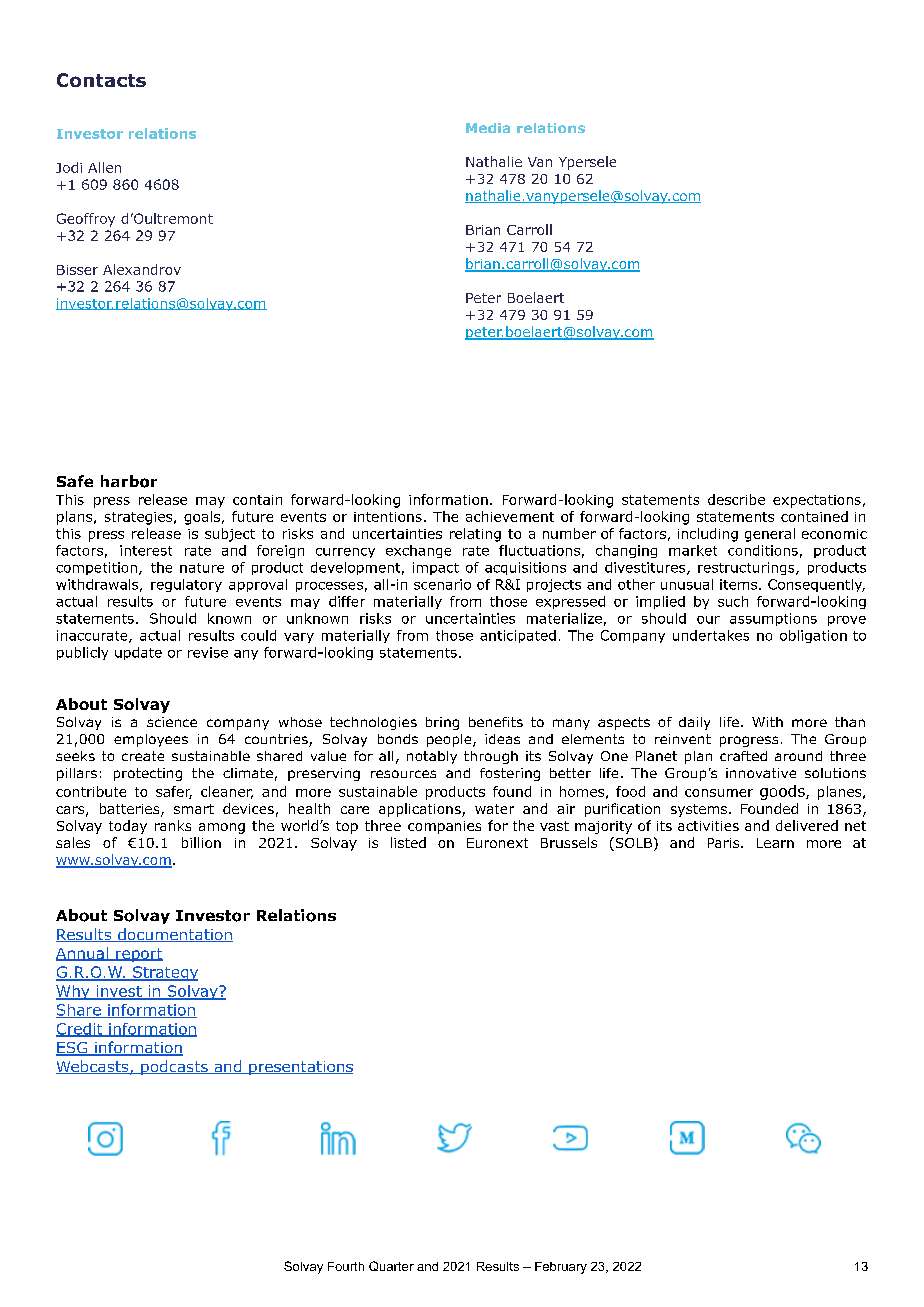  What do you see at coordinates (138, 653) in the screenshot?
I see `update` at bounding box center [138, 653].
